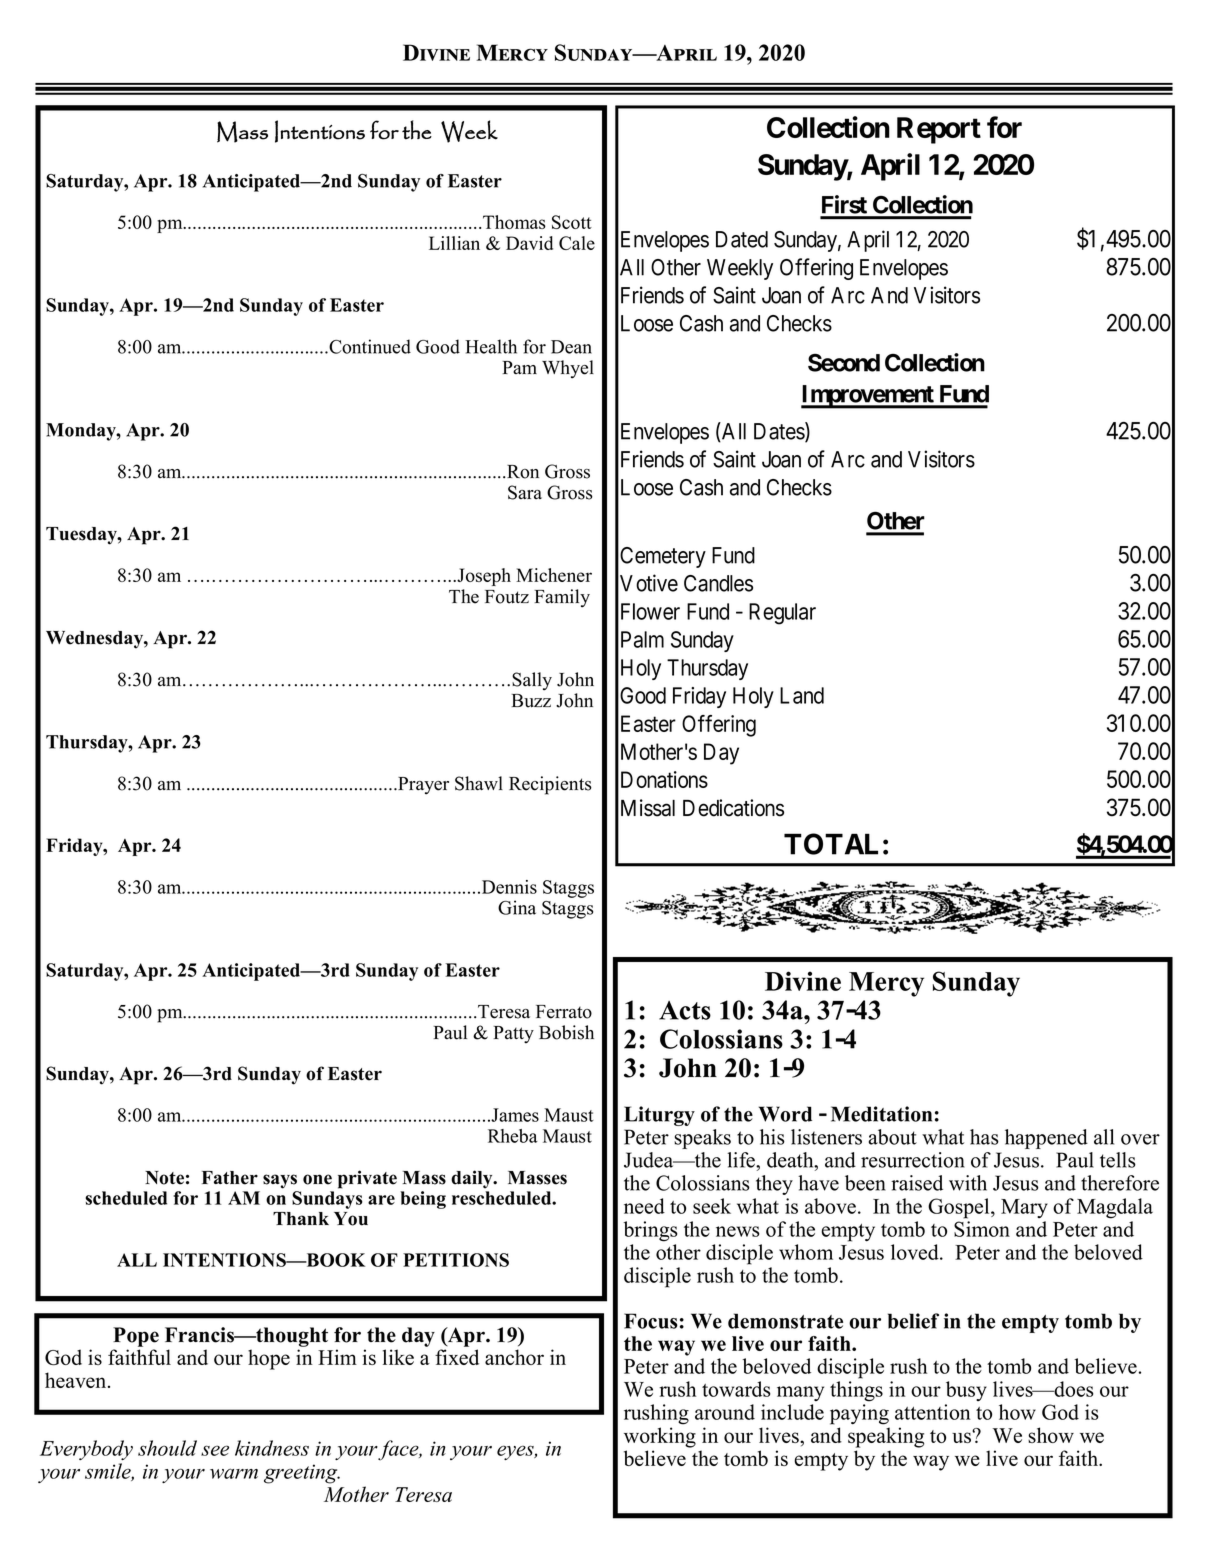 Image resolution: width=1208 pixels, height=1563 pixels. Describe the element at coordinates (660, 1437) in the image. I see `working` at that location.
